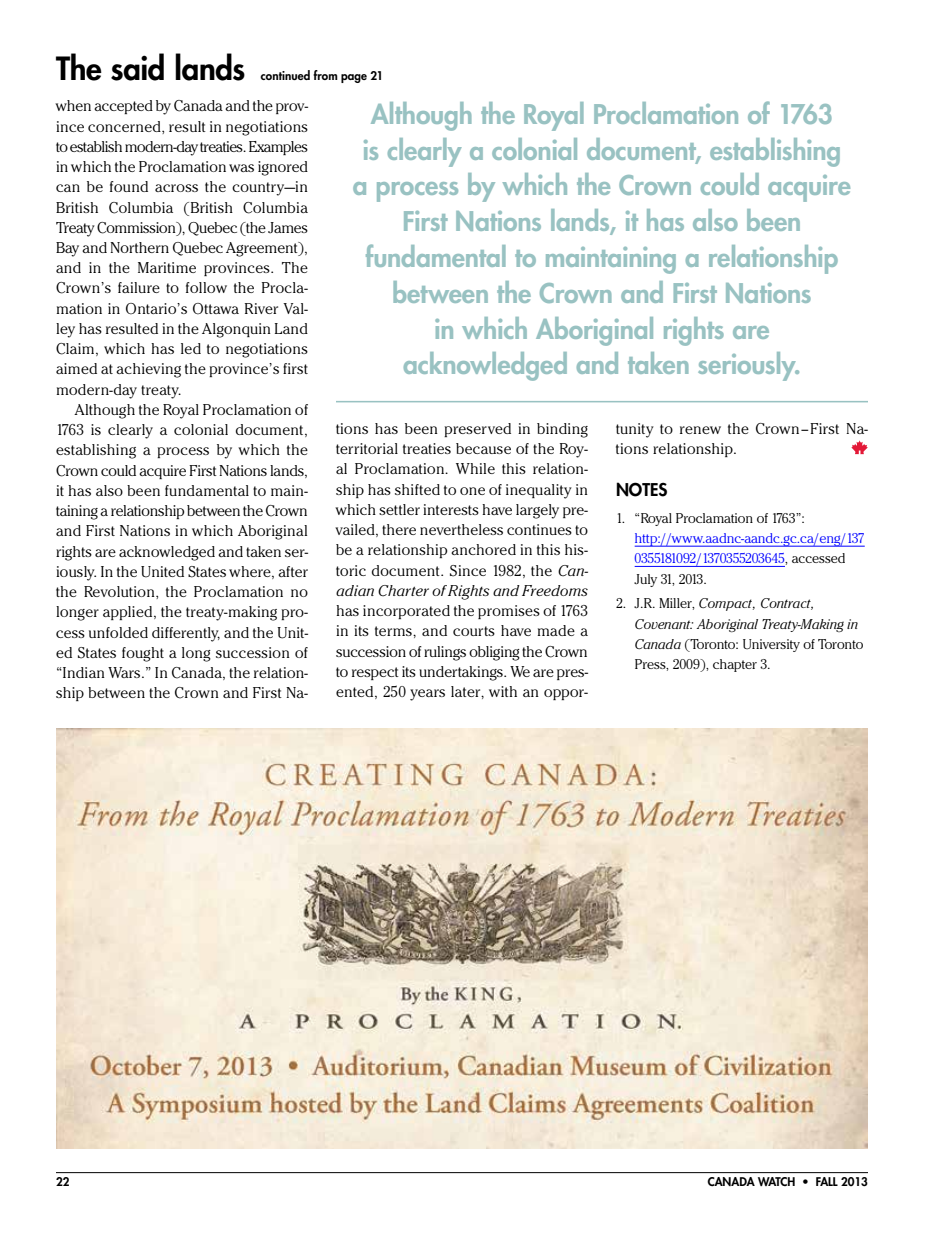 This screenshot has width=952, height=1233. Describe the element at coordinates (641, 489) in the screenshot. I see `Notes` at that location.
